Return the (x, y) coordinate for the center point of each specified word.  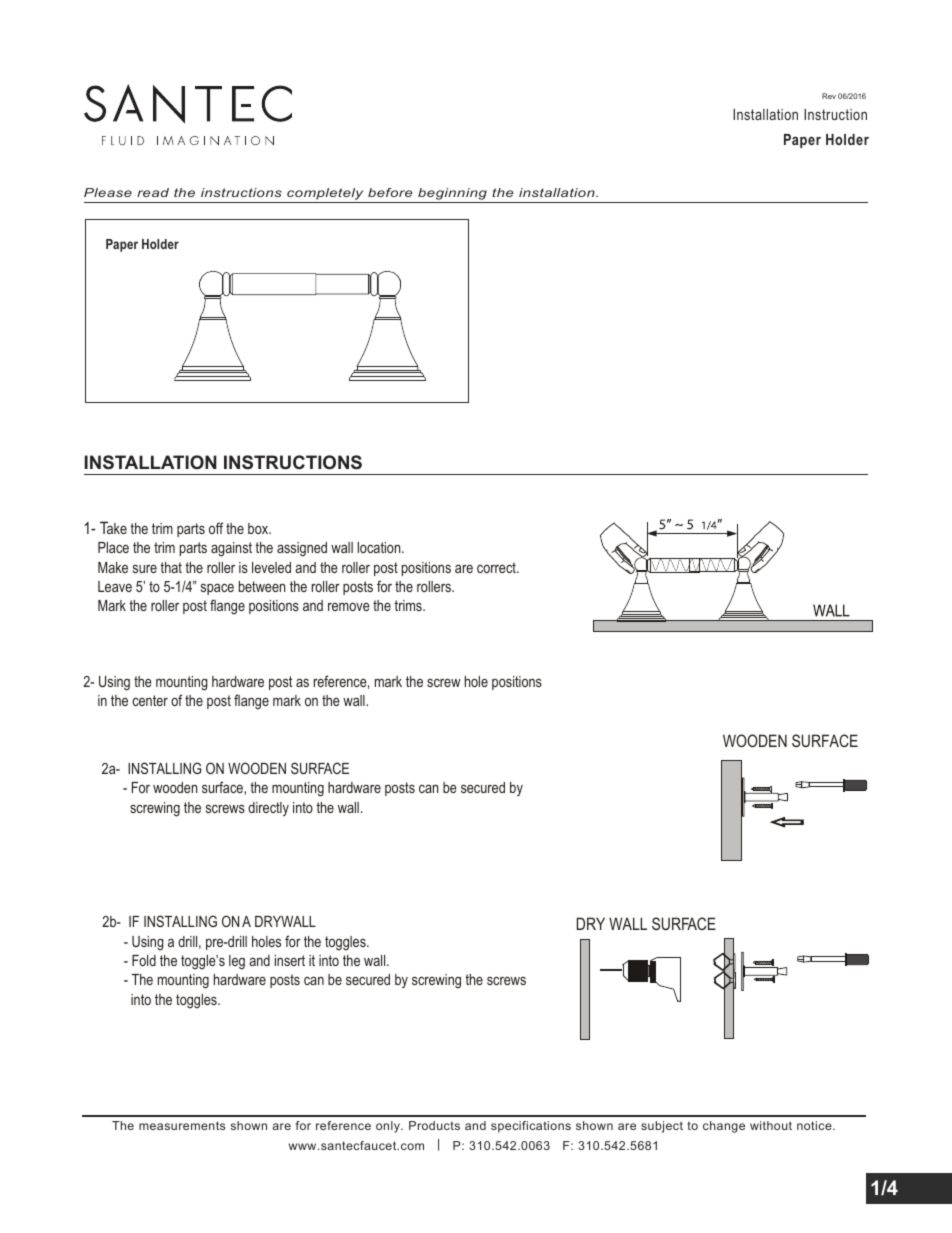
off (216, 528)
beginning (452, 195)
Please (108, 192)
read (153, 192)
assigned (302, 549)
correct (497, 567)
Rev (829, 96)
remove (349, 606)
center (150, 700)
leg (237, 962)
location (380, 547)
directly (268, 809)
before (390, 192)
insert (290, 960)
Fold (144, 960)
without (771, 1125)
